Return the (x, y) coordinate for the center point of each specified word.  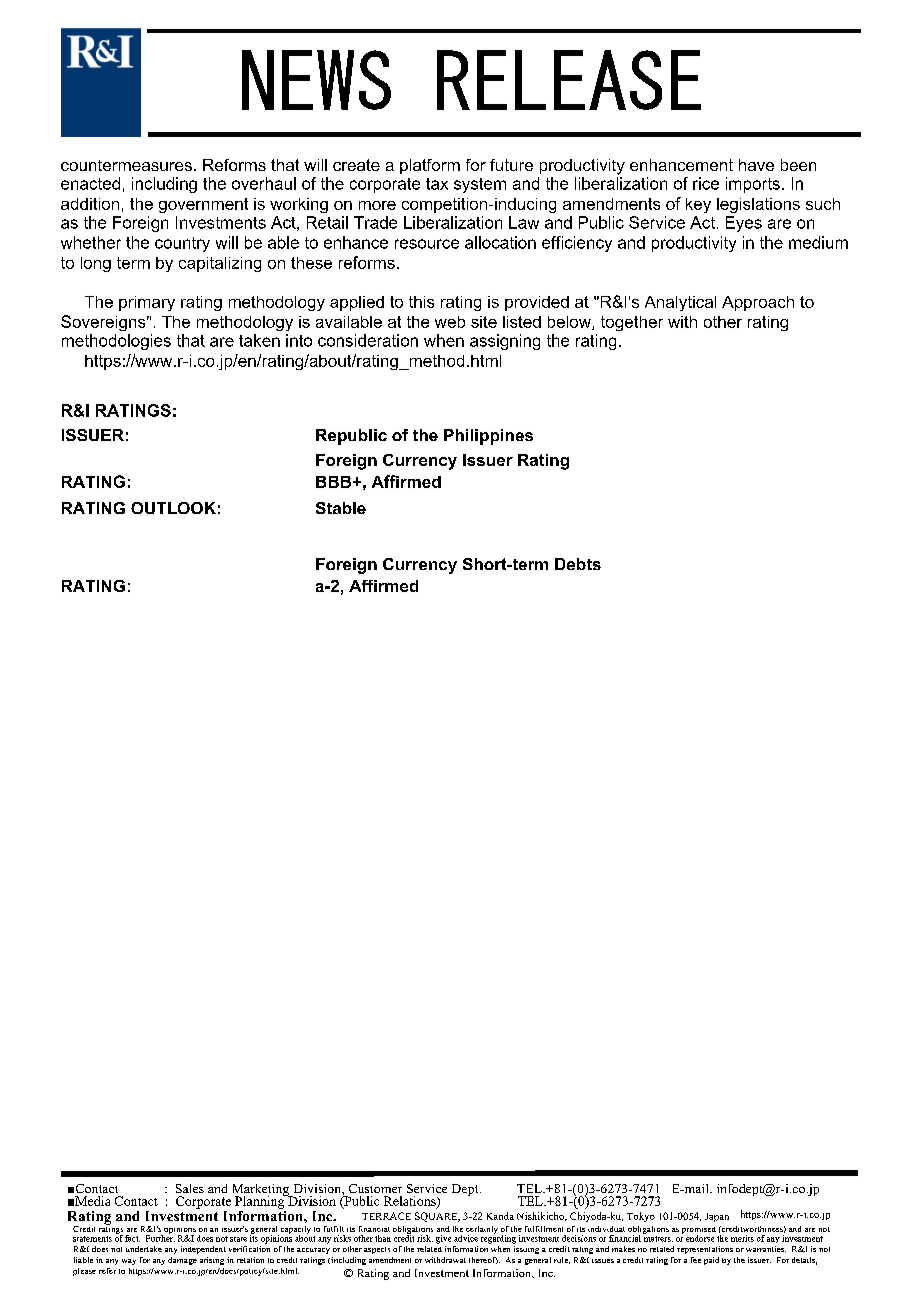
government (203, 205)
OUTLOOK (173, 508)
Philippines (488, 437)
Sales (190, 1188)
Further (160, 1237)
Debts (578, 564)
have (756, 165)
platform (430, 166)
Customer (375, 1188)
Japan (717, 1217)
